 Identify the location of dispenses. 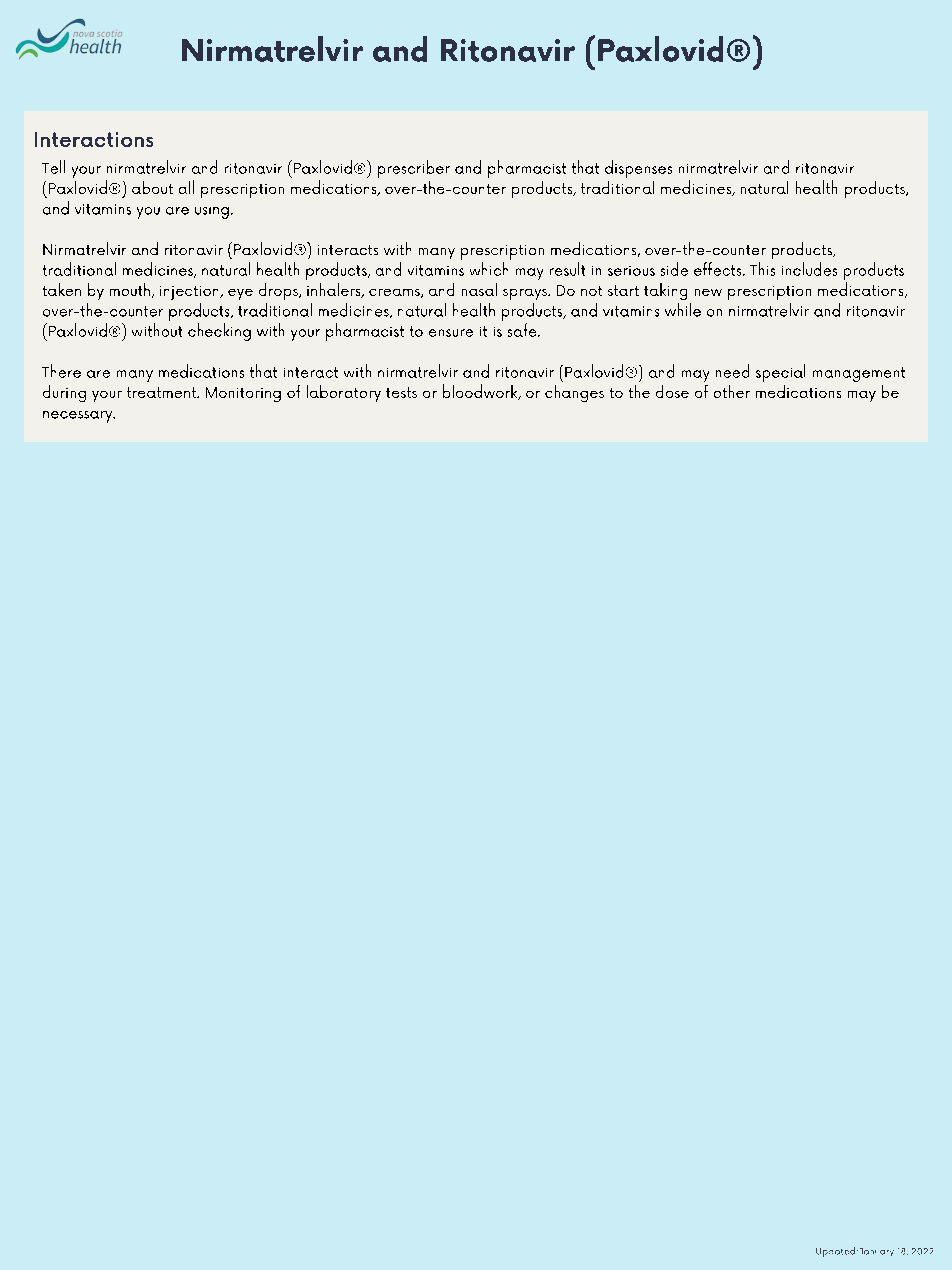
(638, 169).
